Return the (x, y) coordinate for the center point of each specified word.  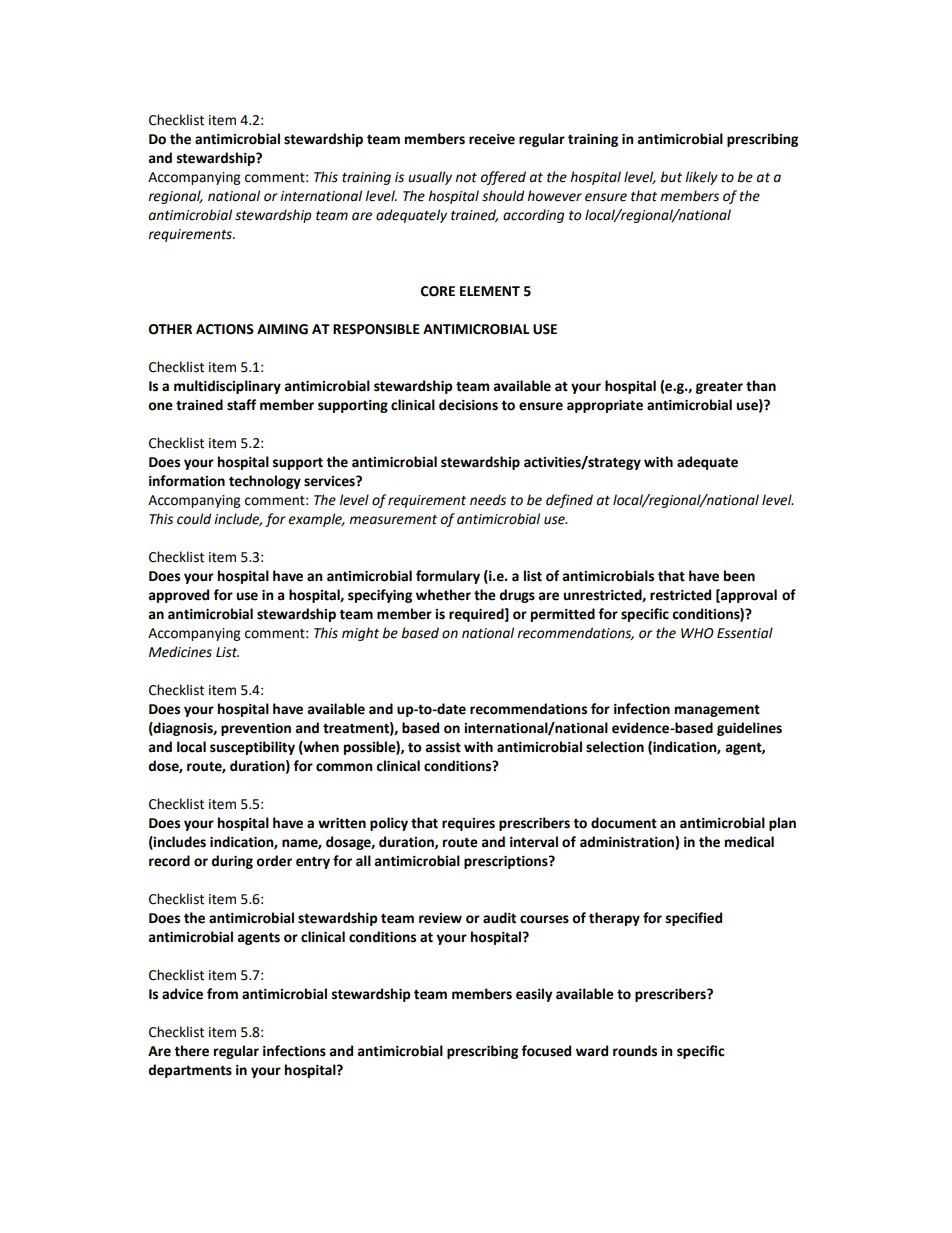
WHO (697, 633)
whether (443, 595)
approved (179, 596)
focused (546, 1051)
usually (430, 178)
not (466, 178)
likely (701, 178)
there (191, 1051)
